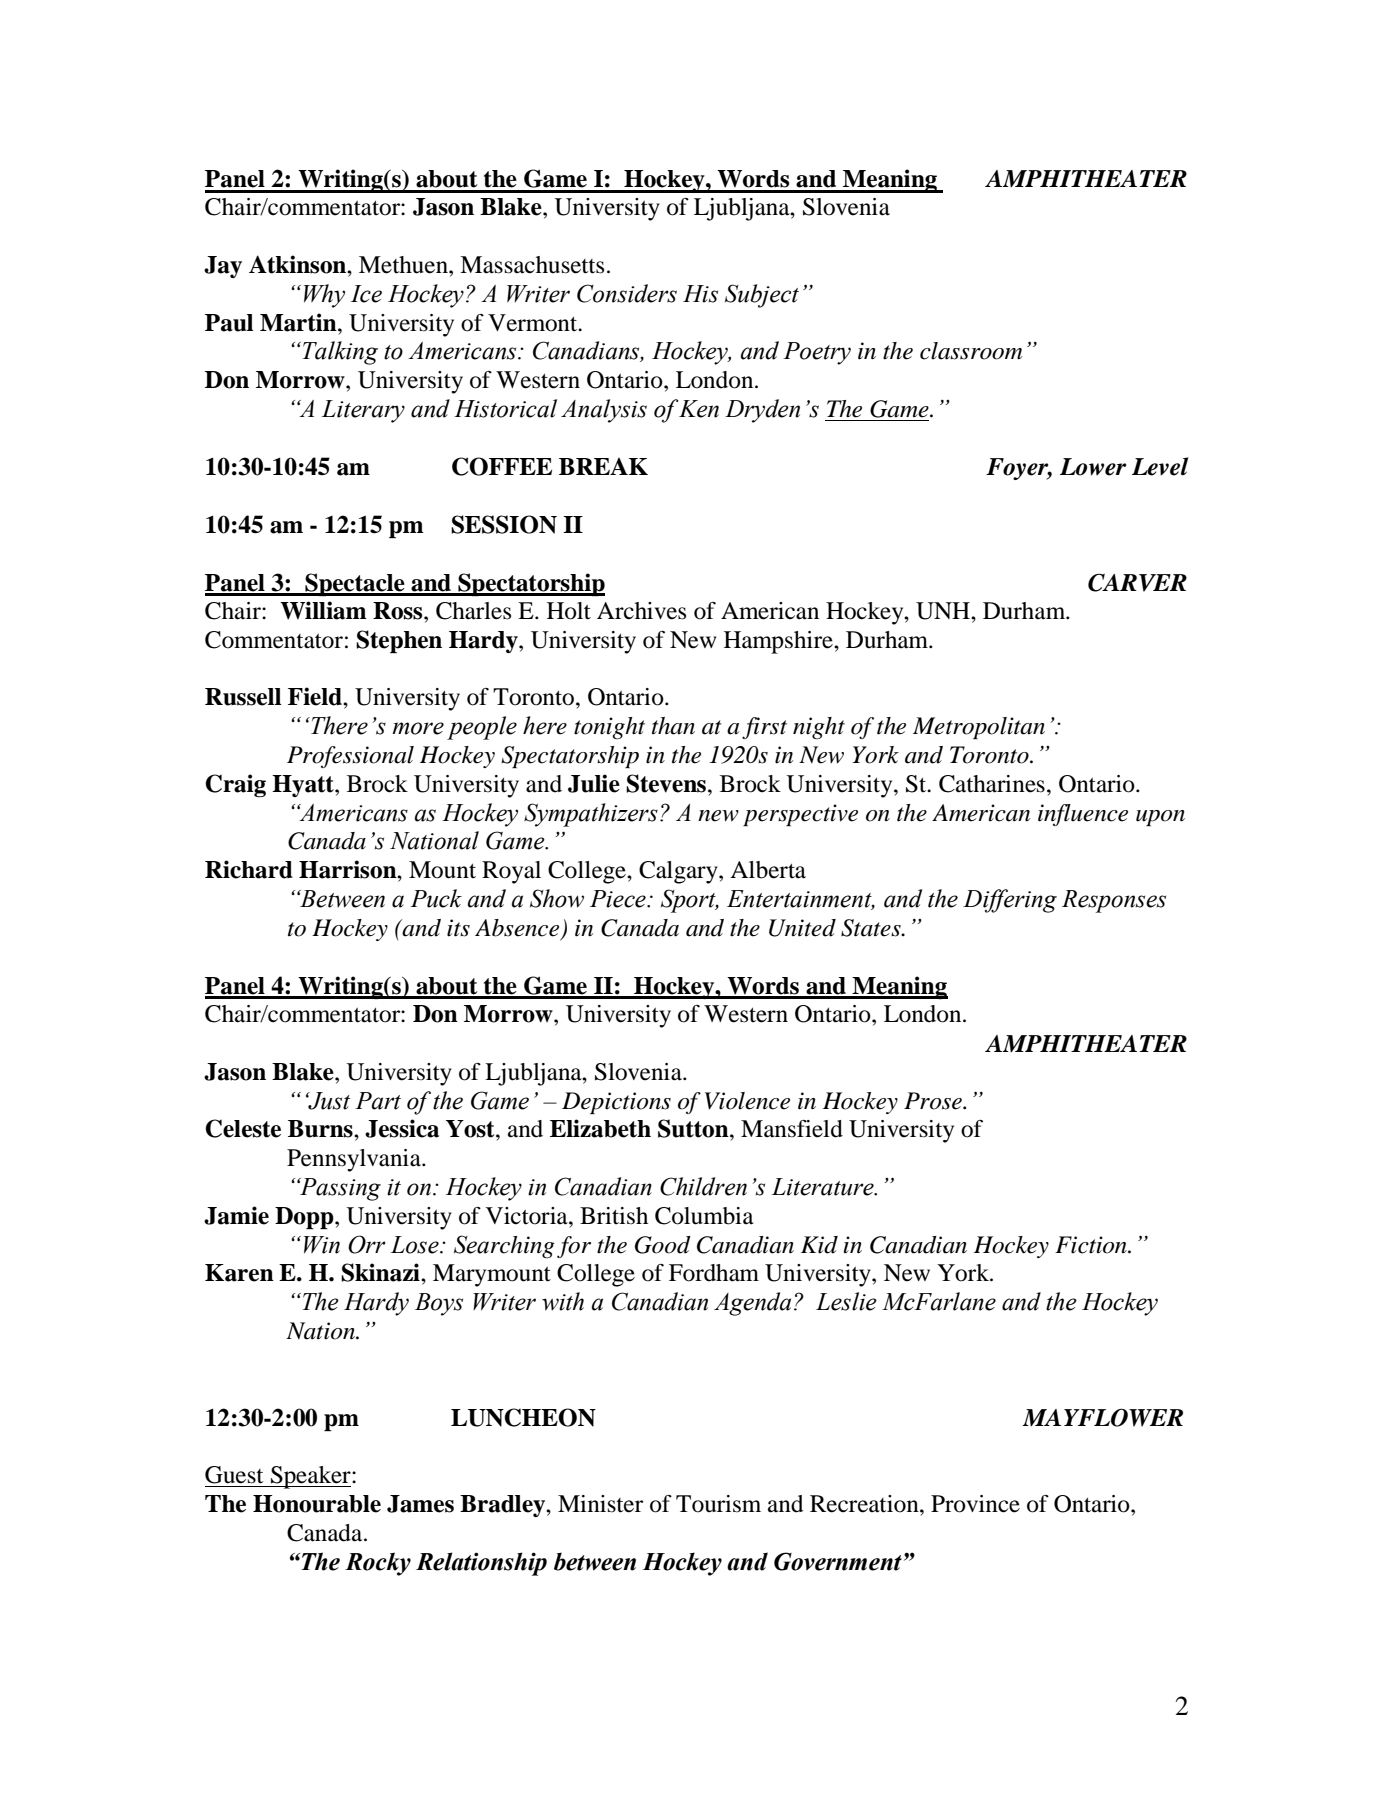  Describe the element at coordinates (366, 294) in the screenshot. I see `Ice` at that location.
